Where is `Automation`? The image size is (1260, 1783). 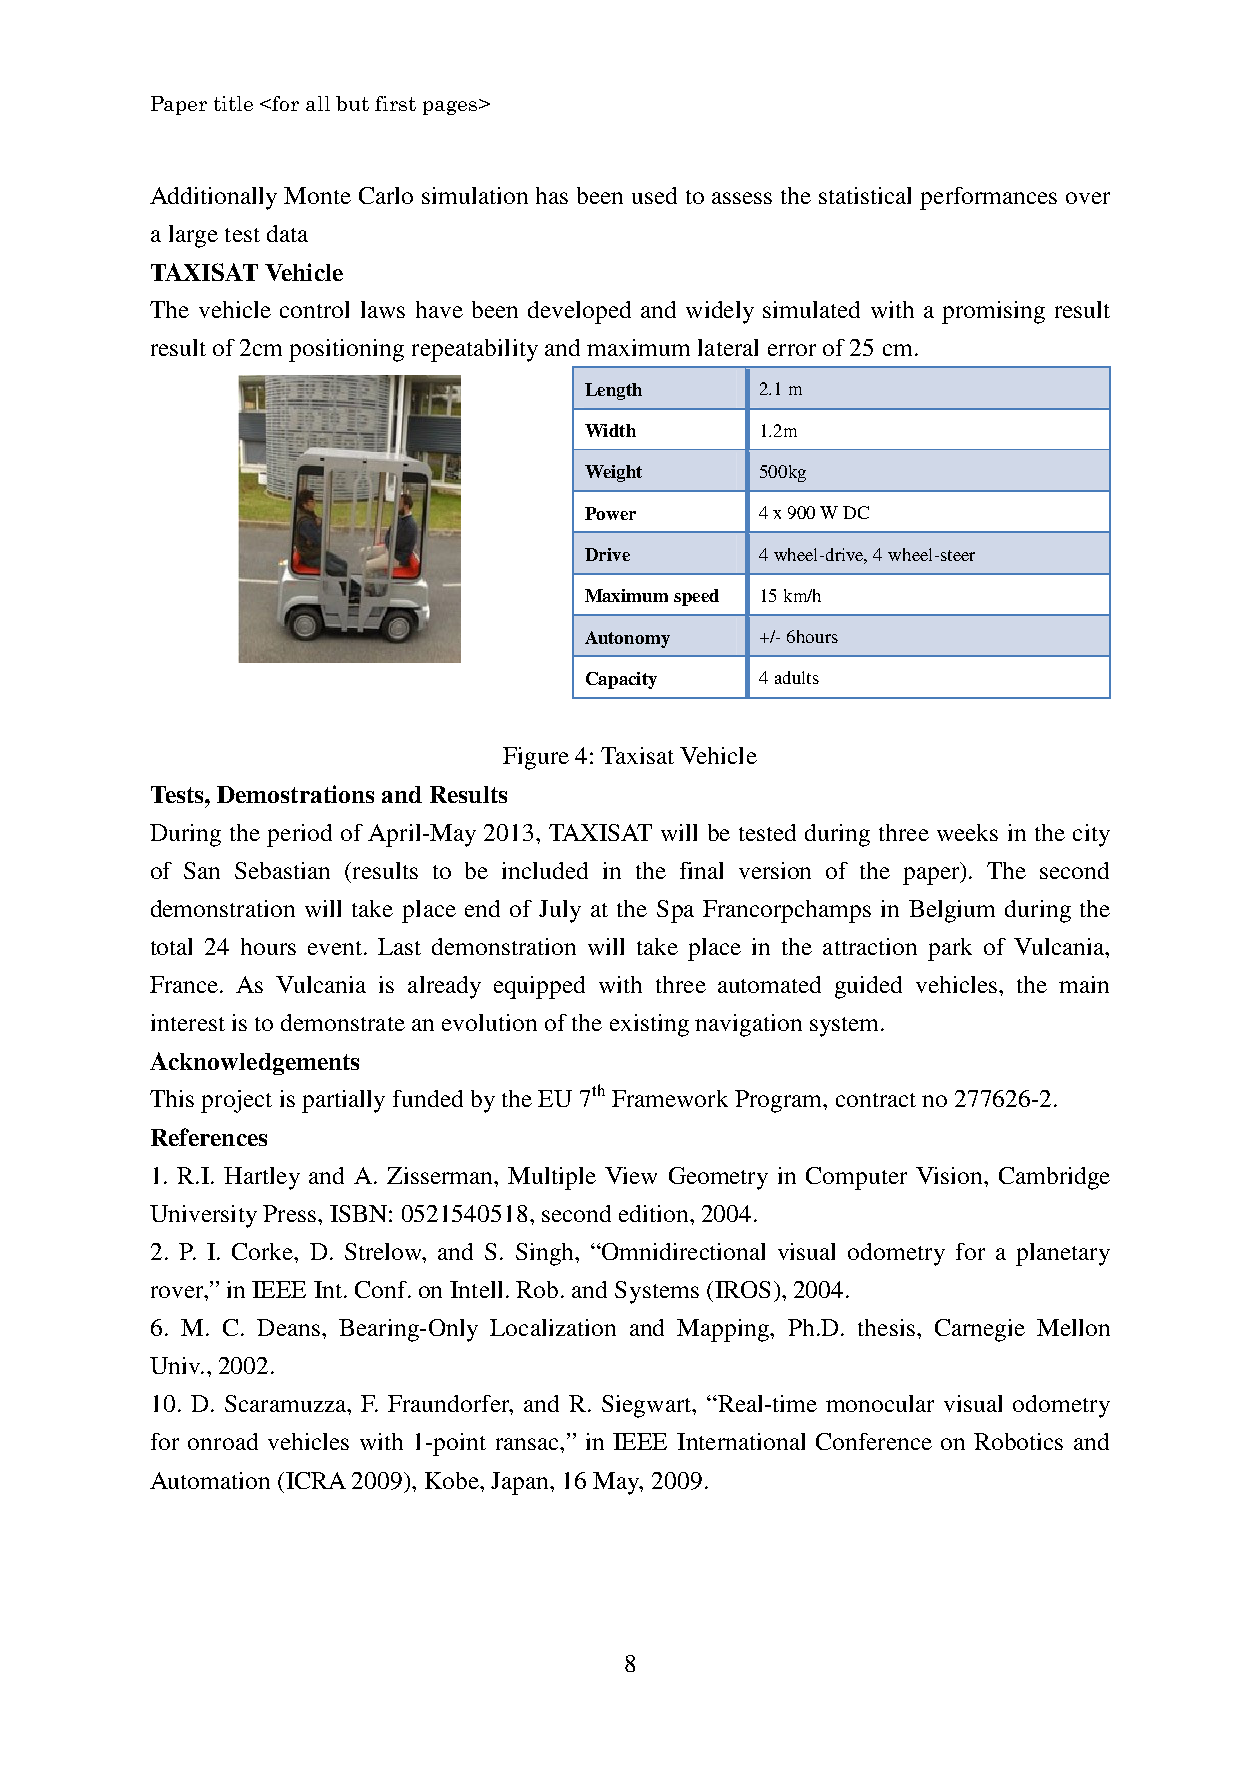 Automation is located at coordinates (210, 1480).
